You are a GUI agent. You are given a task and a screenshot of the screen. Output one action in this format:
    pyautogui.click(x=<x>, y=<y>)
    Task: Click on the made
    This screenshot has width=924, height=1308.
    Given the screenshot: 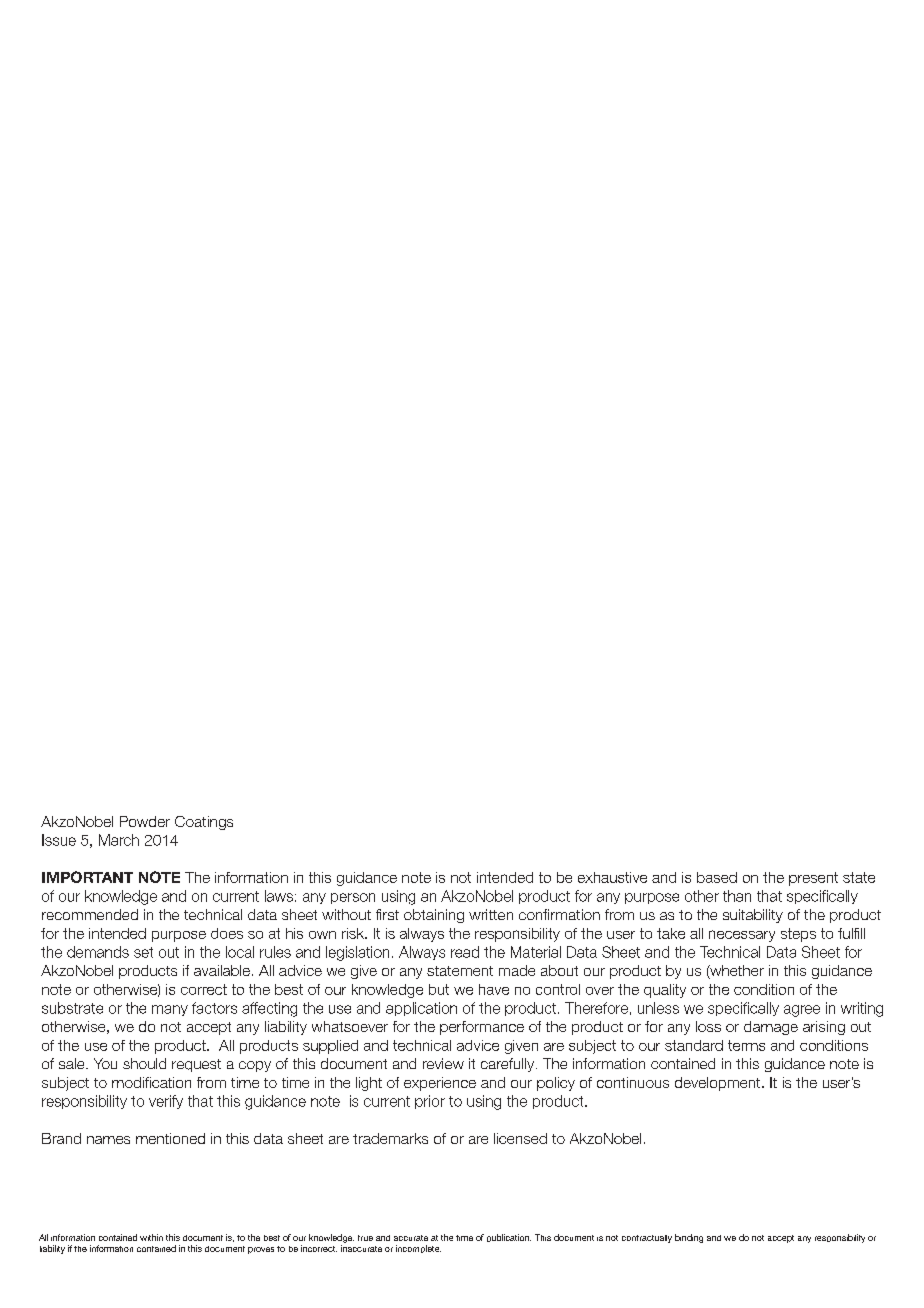 What is the action you would take?
    pyautogui.click(x=517, y=970)
